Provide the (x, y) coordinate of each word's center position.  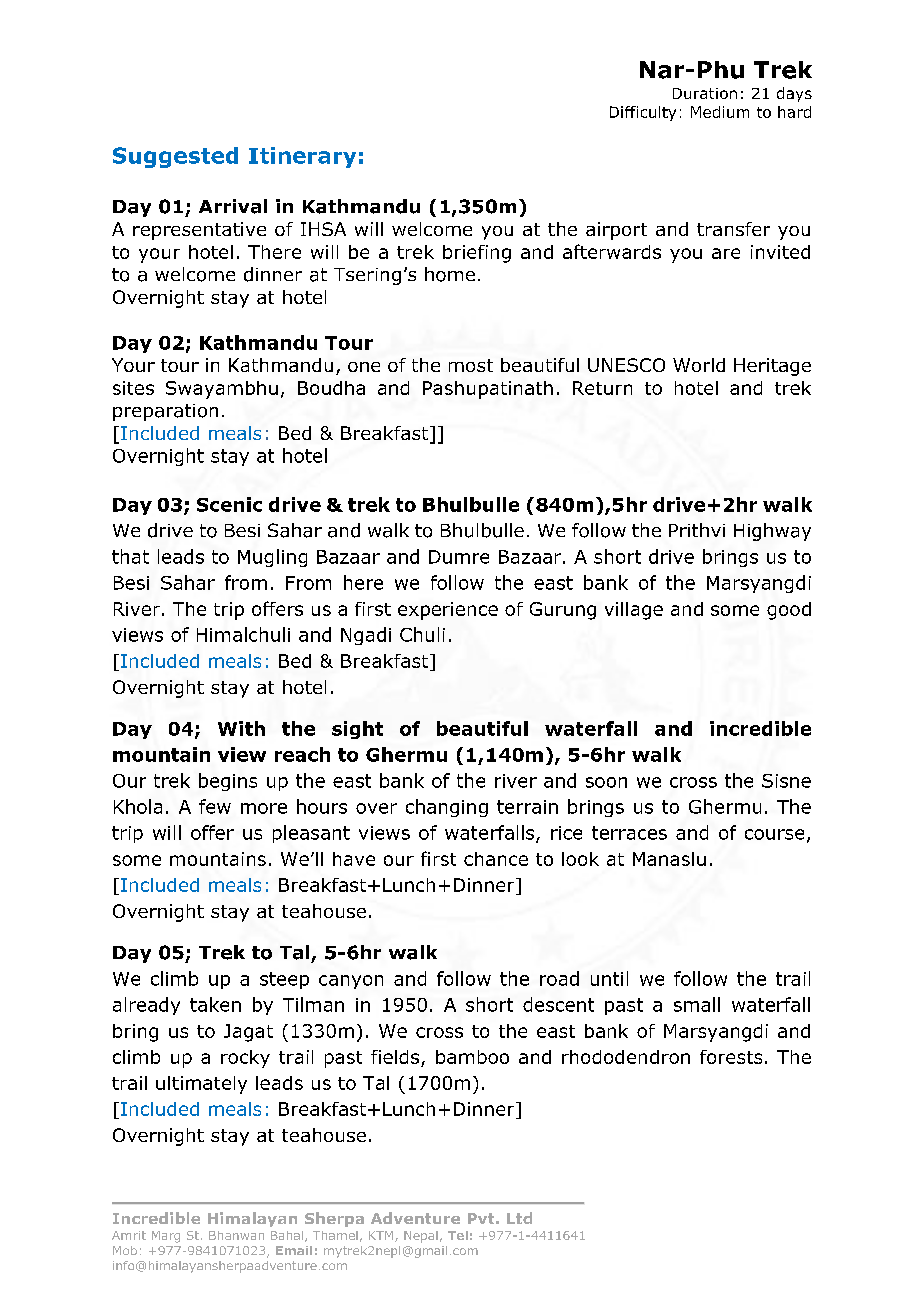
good (789, 611)
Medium (720, 112)
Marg (166, 1237)
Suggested (175, 157)
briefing (477, 254)
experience (448, 611)
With (241, 728)
